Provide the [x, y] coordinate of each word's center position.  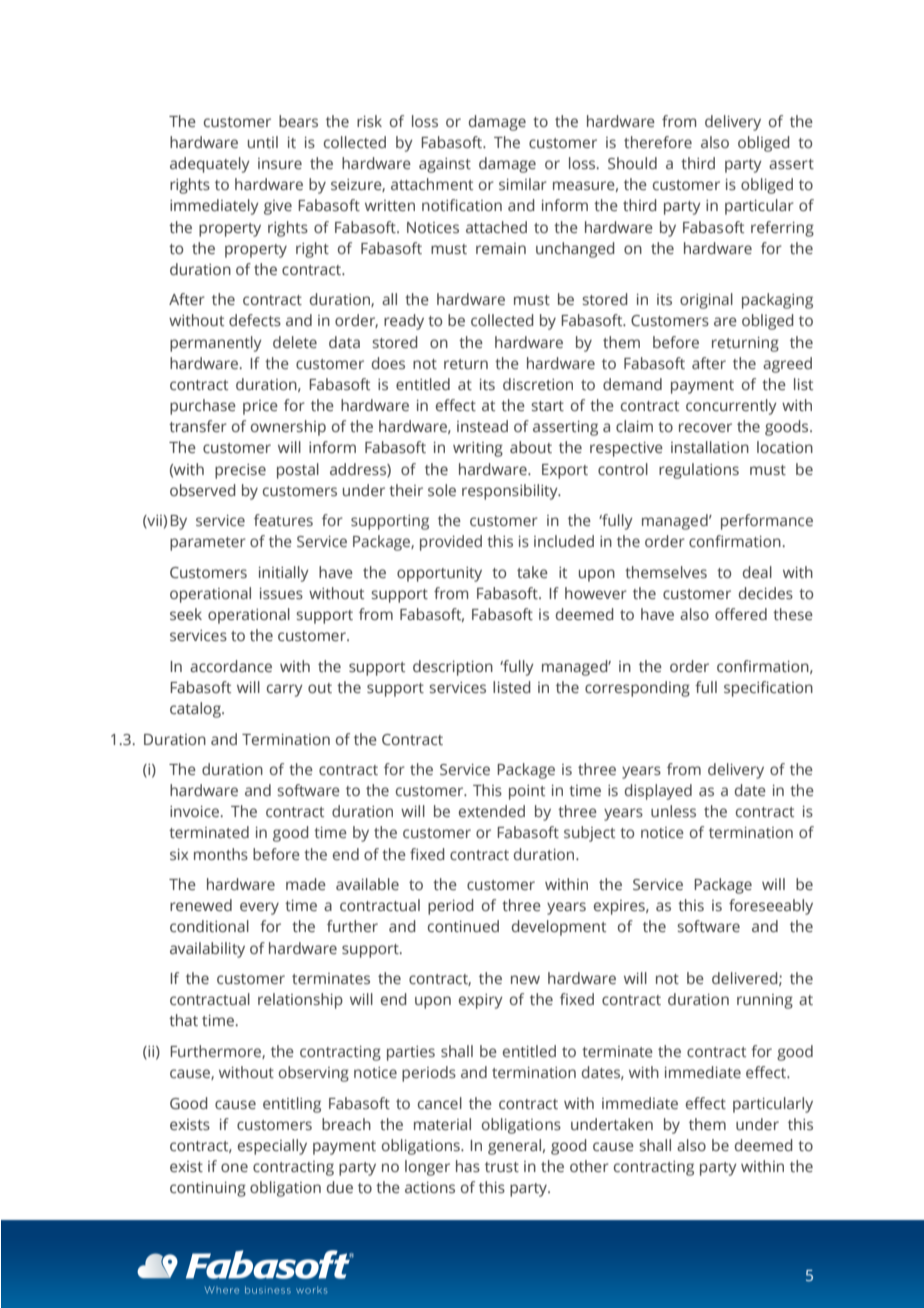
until [263, 142]
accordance [231, 666]
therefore [658, 142]
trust [502, 1167]
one [234, 1167]
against [445, 165]
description [453, 668]
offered [741, 614]
